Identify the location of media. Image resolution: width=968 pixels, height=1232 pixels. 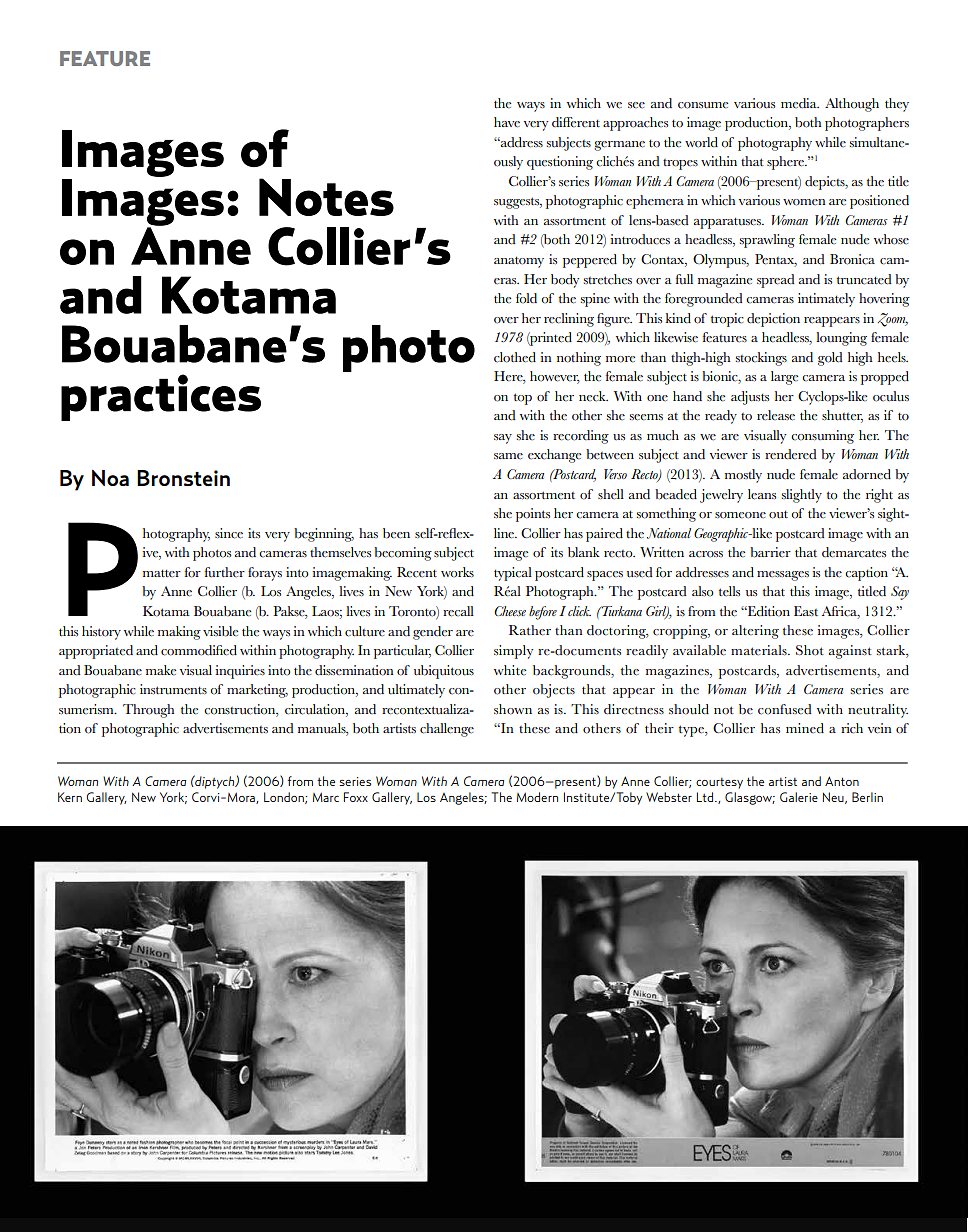
(800, 103).
